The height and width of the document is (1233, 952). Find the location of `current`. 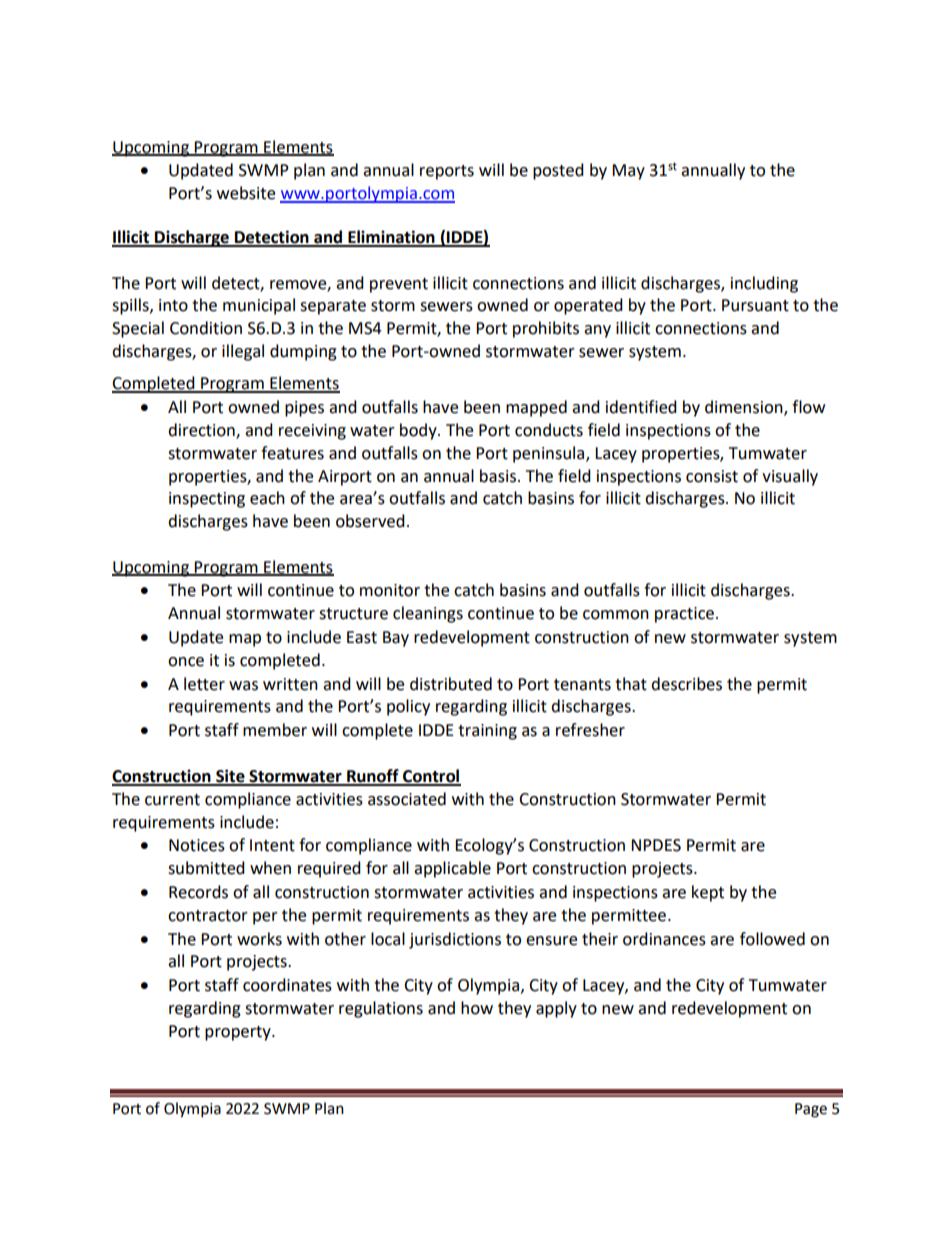

current is located at coordinates (172, 800).
